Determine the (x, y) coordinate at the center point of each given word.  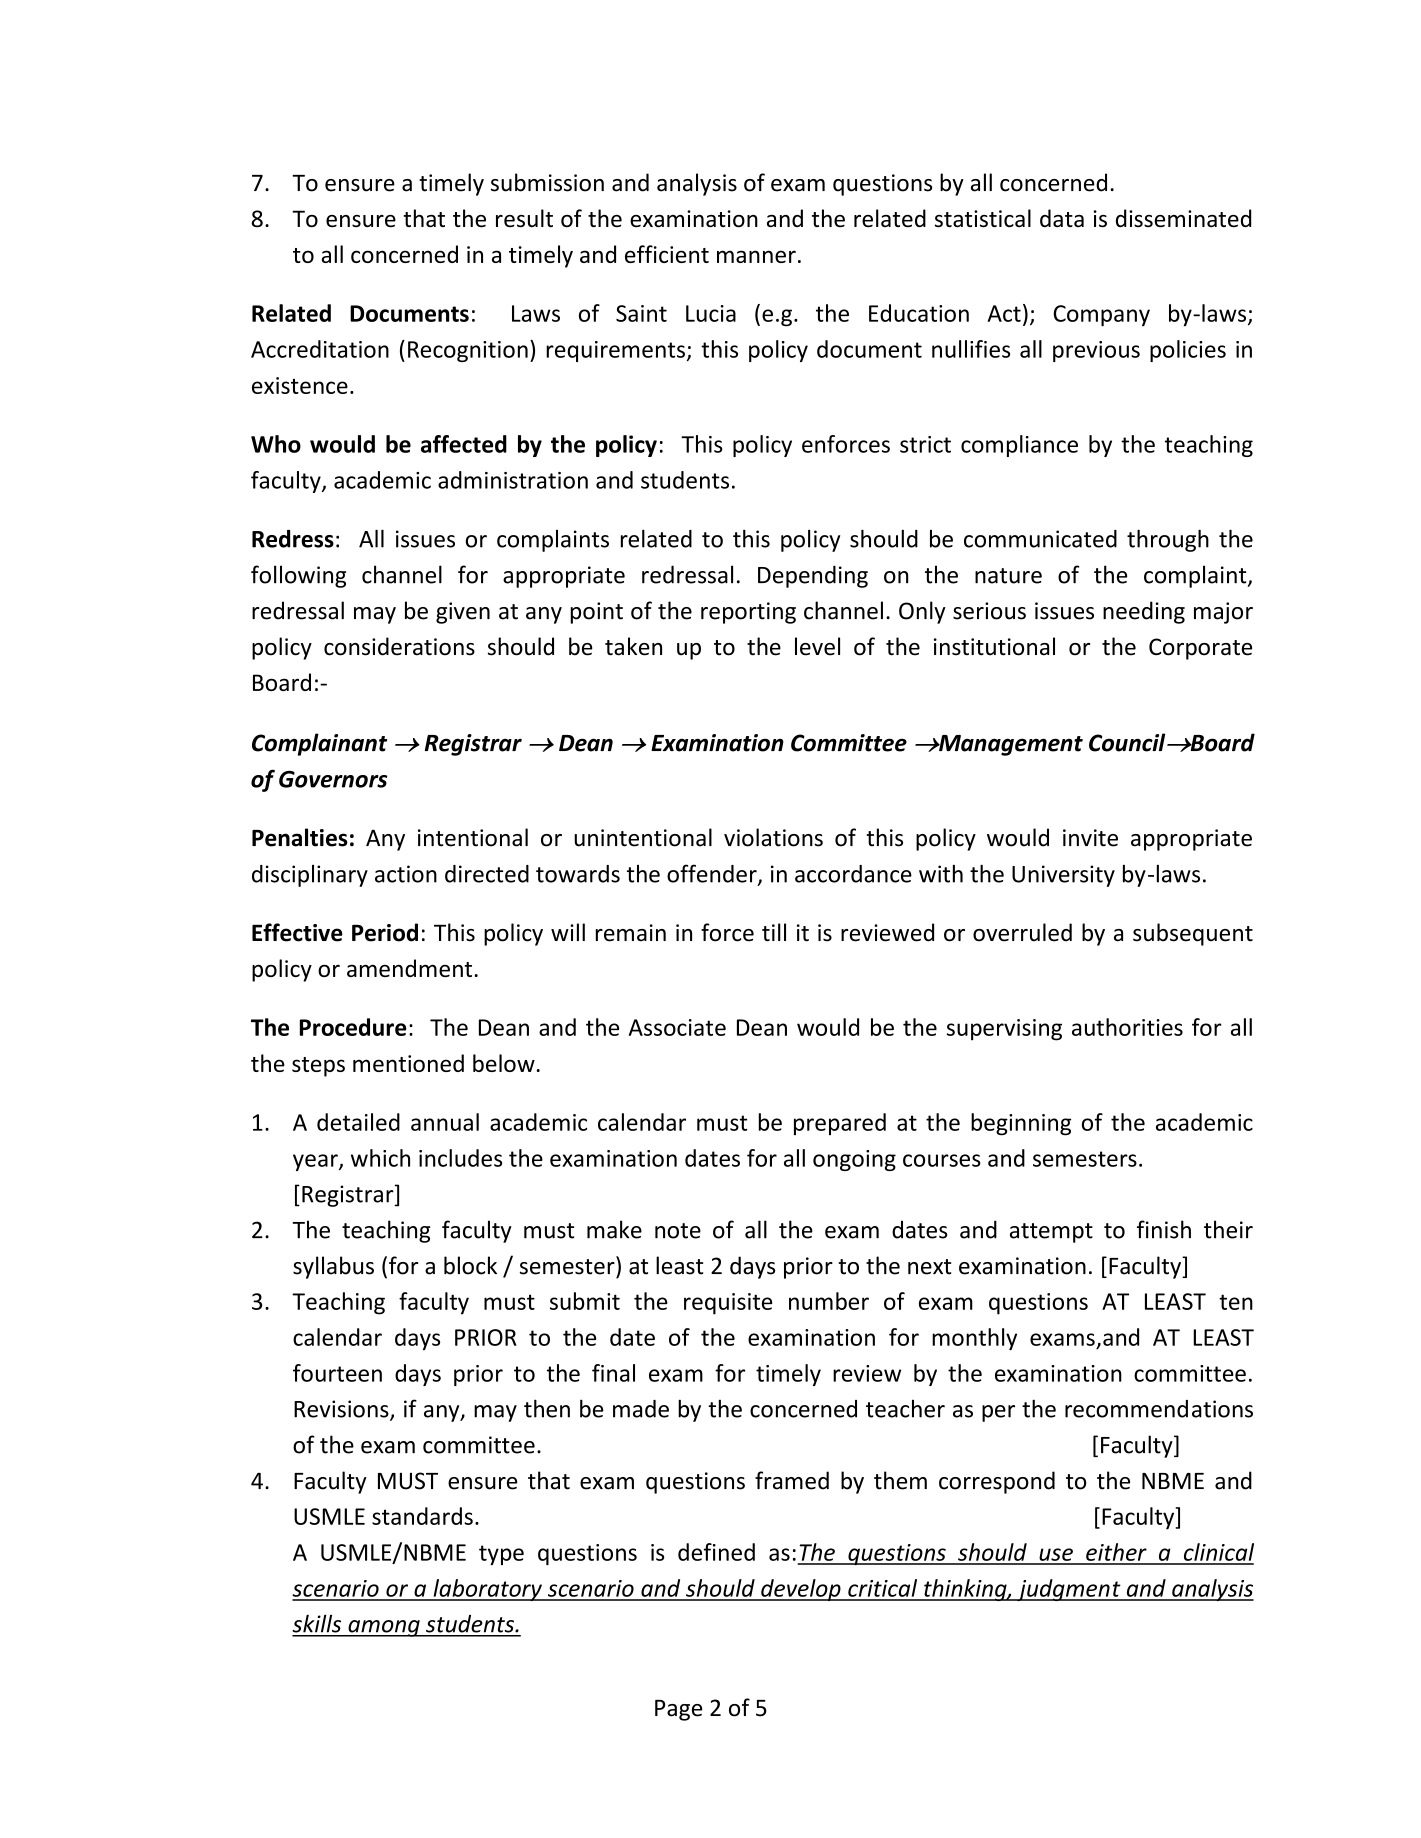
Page (678, 1710)
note (678, 1231)
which (380, 1158)
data (1062, 218)
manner (756, 256)
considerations (399, 646)
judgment (1069, 1590)
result (524, 218)
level (817, 646)
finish (1164, 1229)
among (384, 1628)
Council (1128, 742)
